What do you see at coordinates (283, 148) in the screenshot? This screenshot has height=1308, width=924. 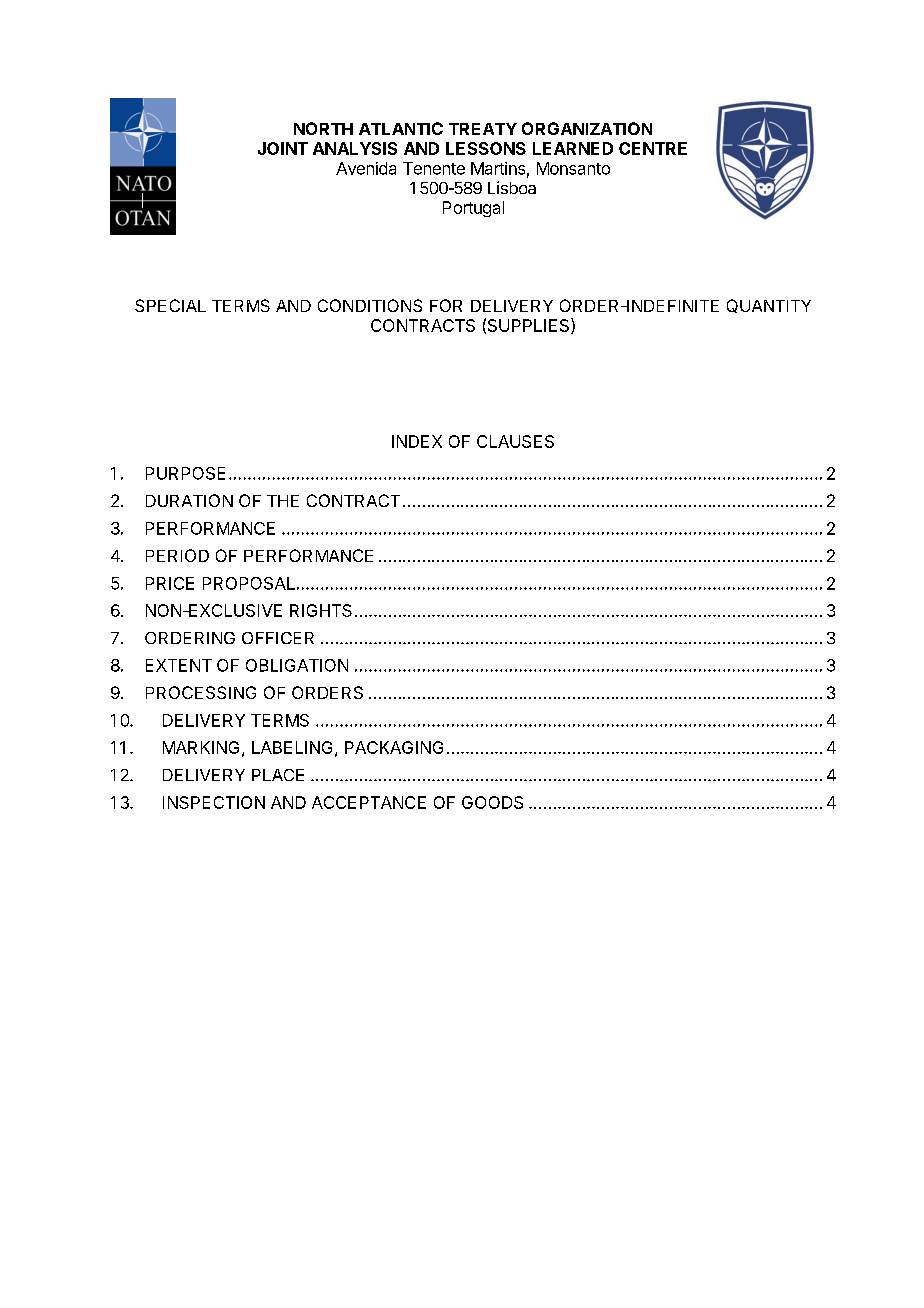 I see `JOINT` at bounding box center [283, 148].
